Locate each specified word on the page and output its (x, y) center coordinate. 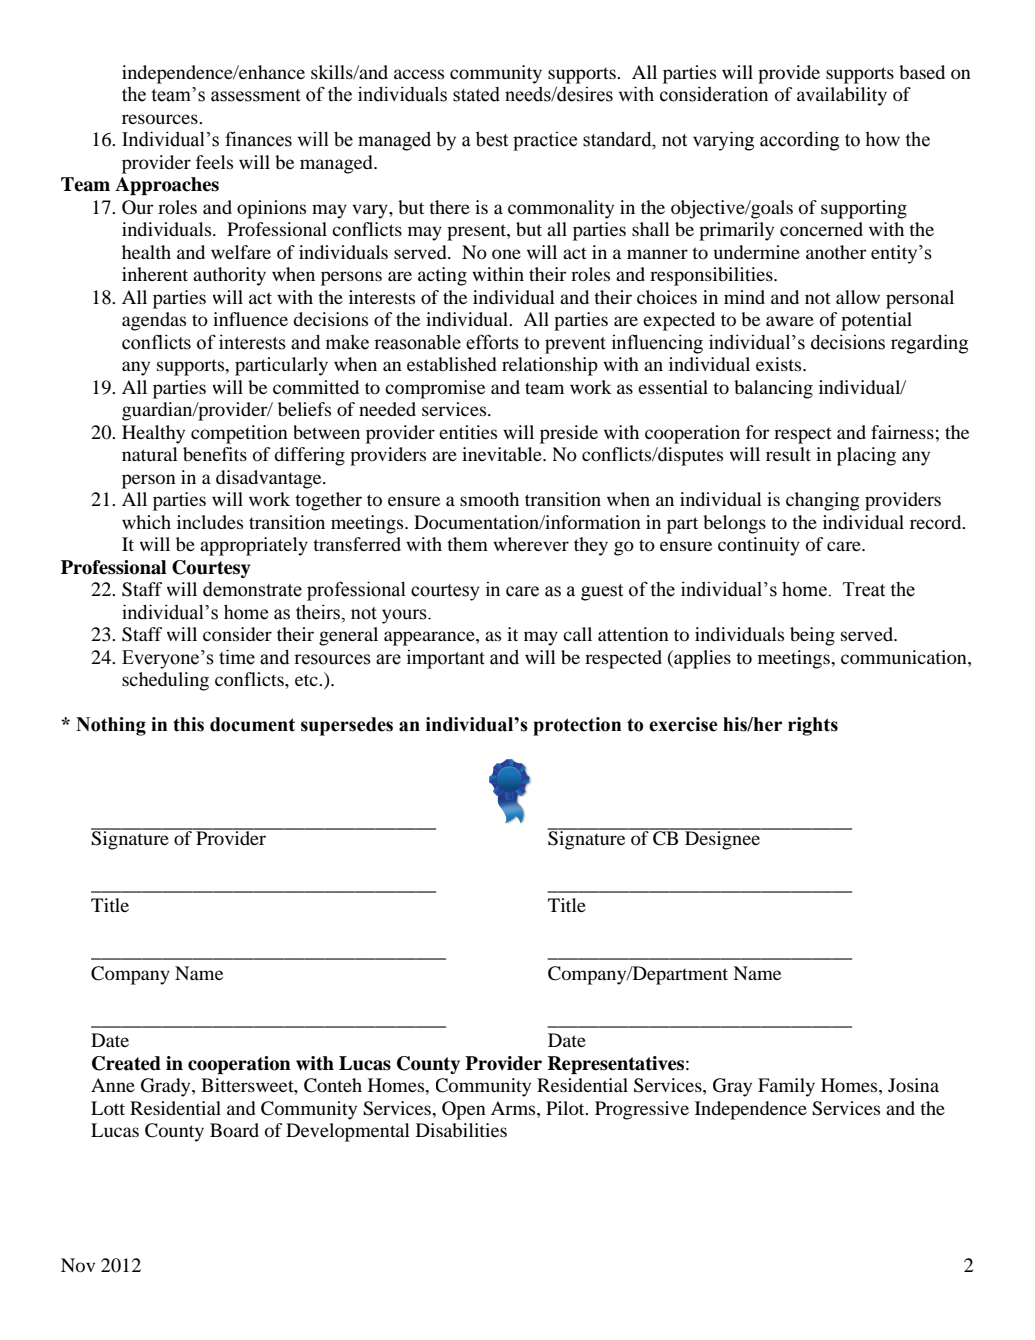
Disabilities (461, 1130)
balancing (773, 389)
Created (126, 1063)
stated (476, 94)
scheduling (165, 681)
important (446, 659)
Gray (732, 1087)
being (812, 636)
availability (842, 96)
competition (239, 434)
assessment (256, 95)
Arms (514, 1108)
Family (786, 1087)
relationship (550, 366)
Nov (78, 1265)
